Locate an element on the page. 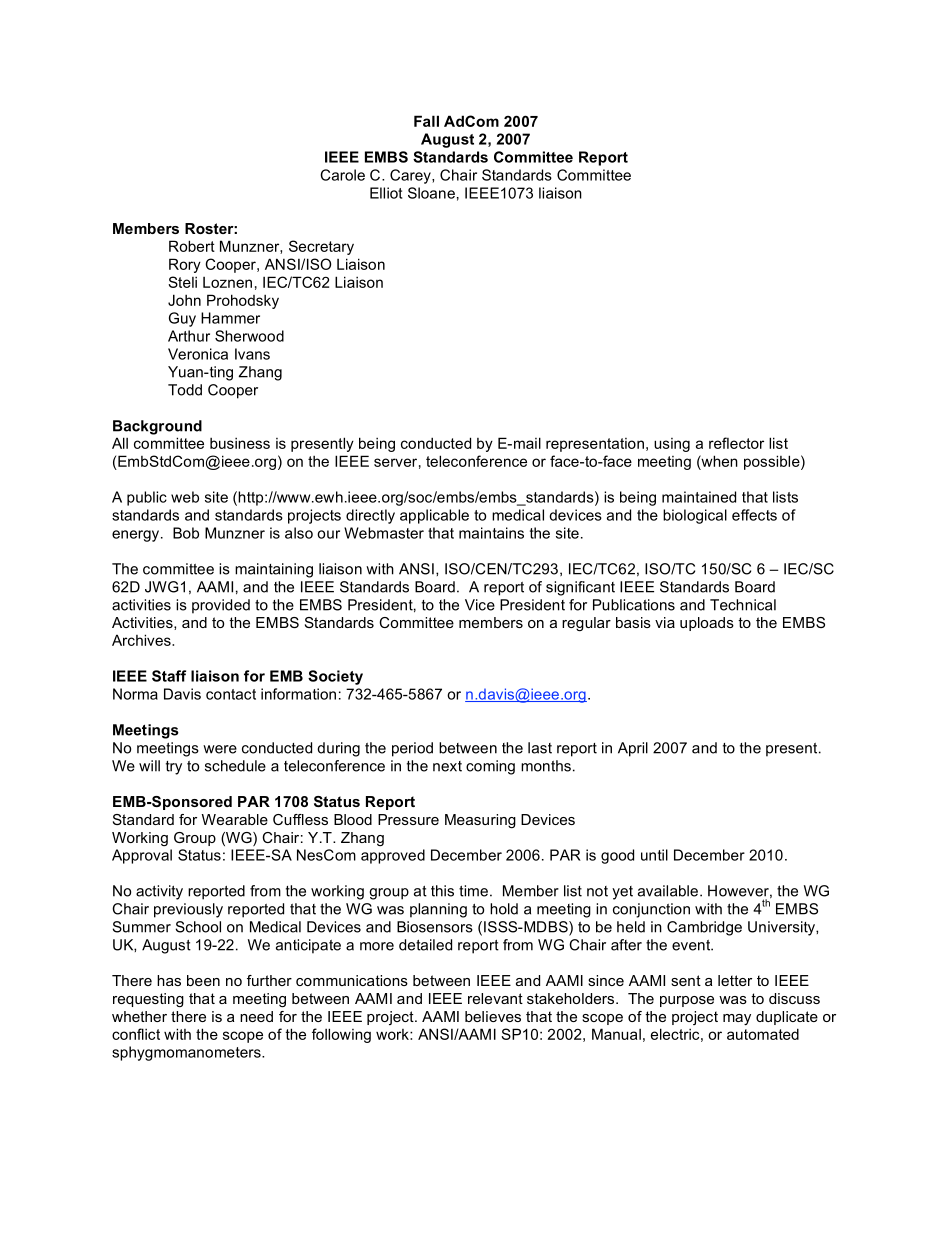  been is located at coordinates (203, 980).
